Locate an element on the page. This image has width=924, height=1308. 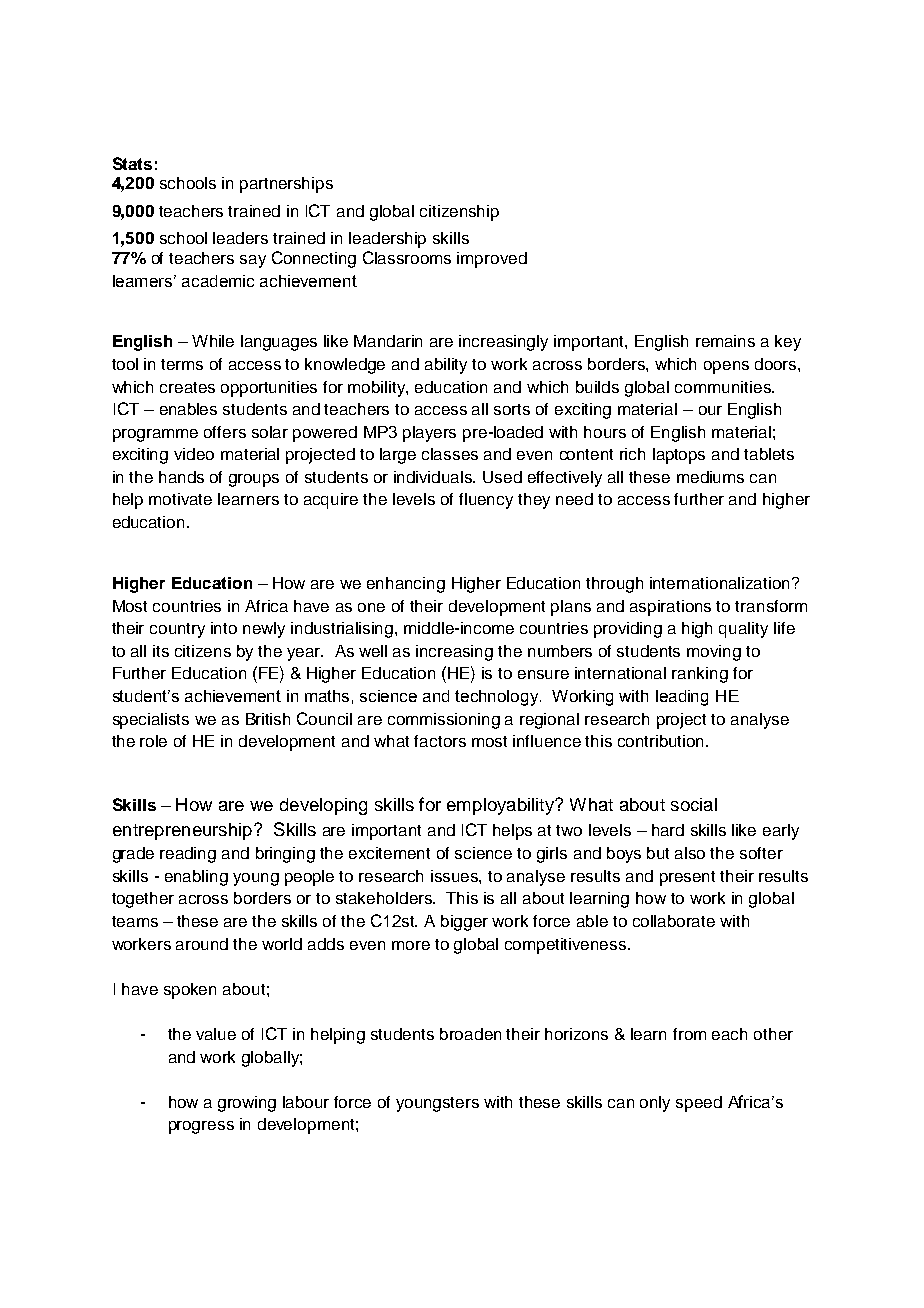
technology is located at coordinates (498, 698).
